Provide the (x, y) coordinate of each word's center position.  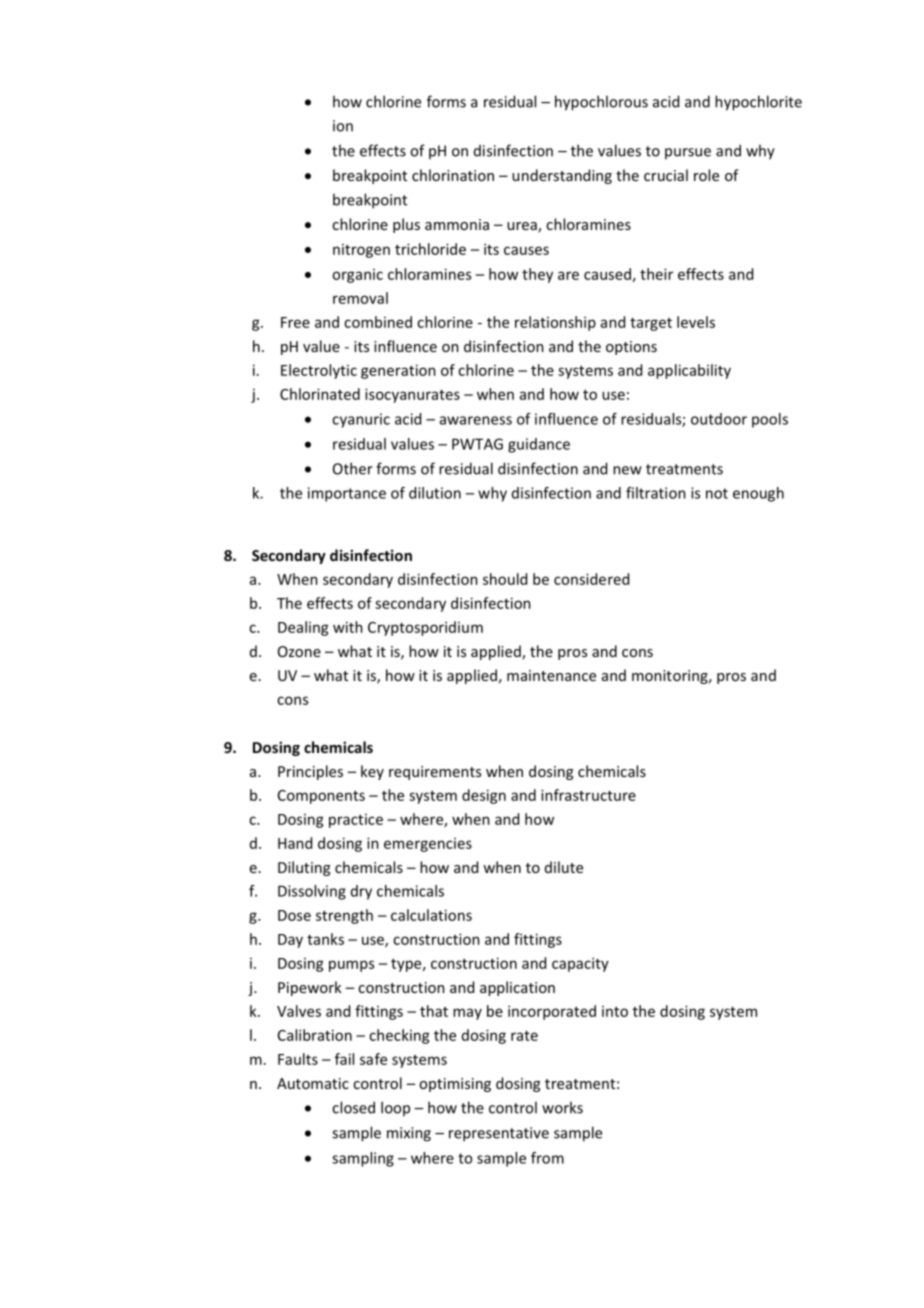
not (717, 493)
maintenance (551, 675)
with (348, 627)
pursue (688, 153)
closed (353, 1107)
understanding (562, 176)
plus (406, 225)
